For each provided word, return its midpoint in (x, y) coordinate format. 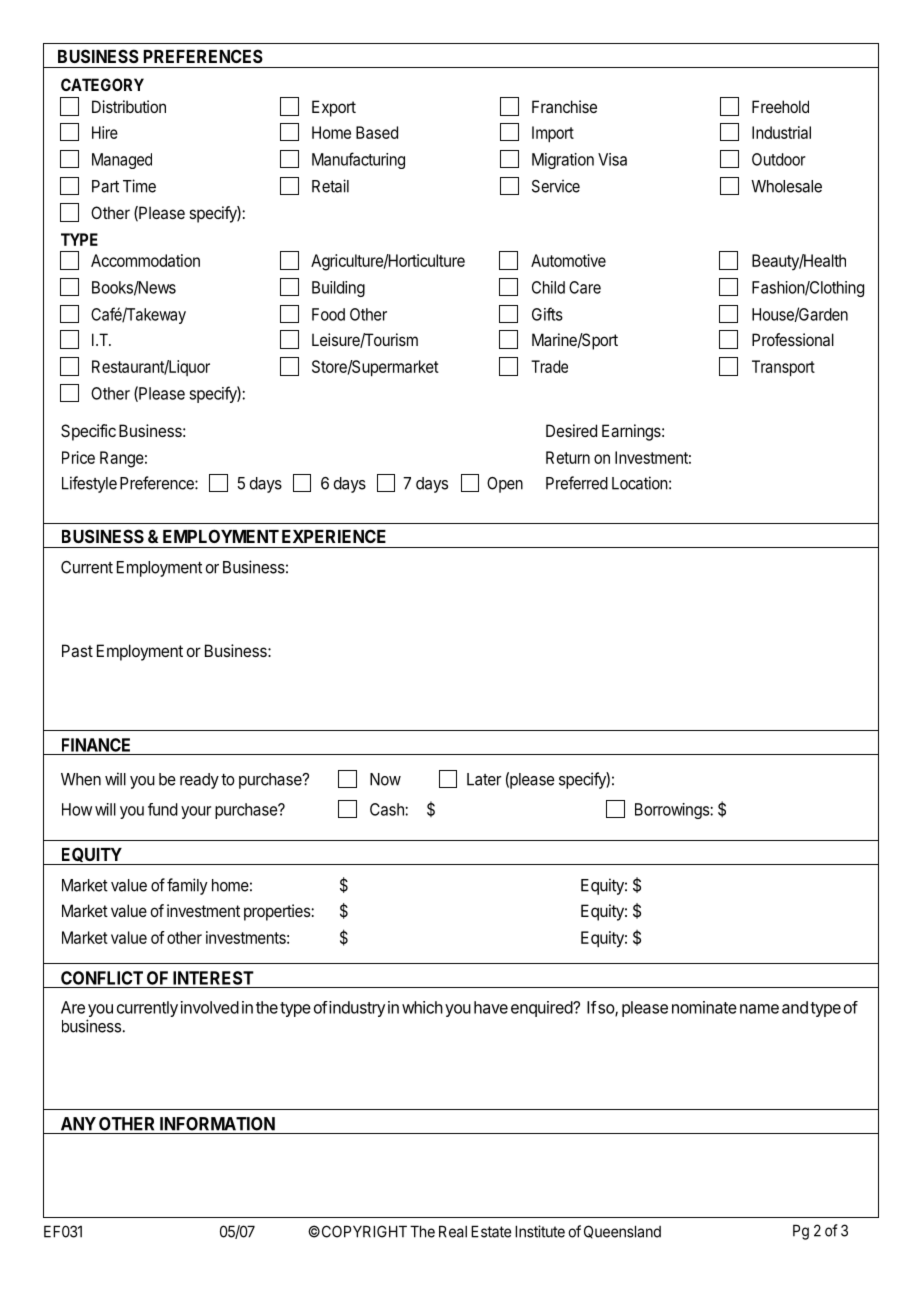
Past (77, 650)
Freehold (780, 106)
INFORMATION (217, 1124)
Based (377, 132)
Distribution (129, 106)
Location (640, 483)
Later (484, 779)
